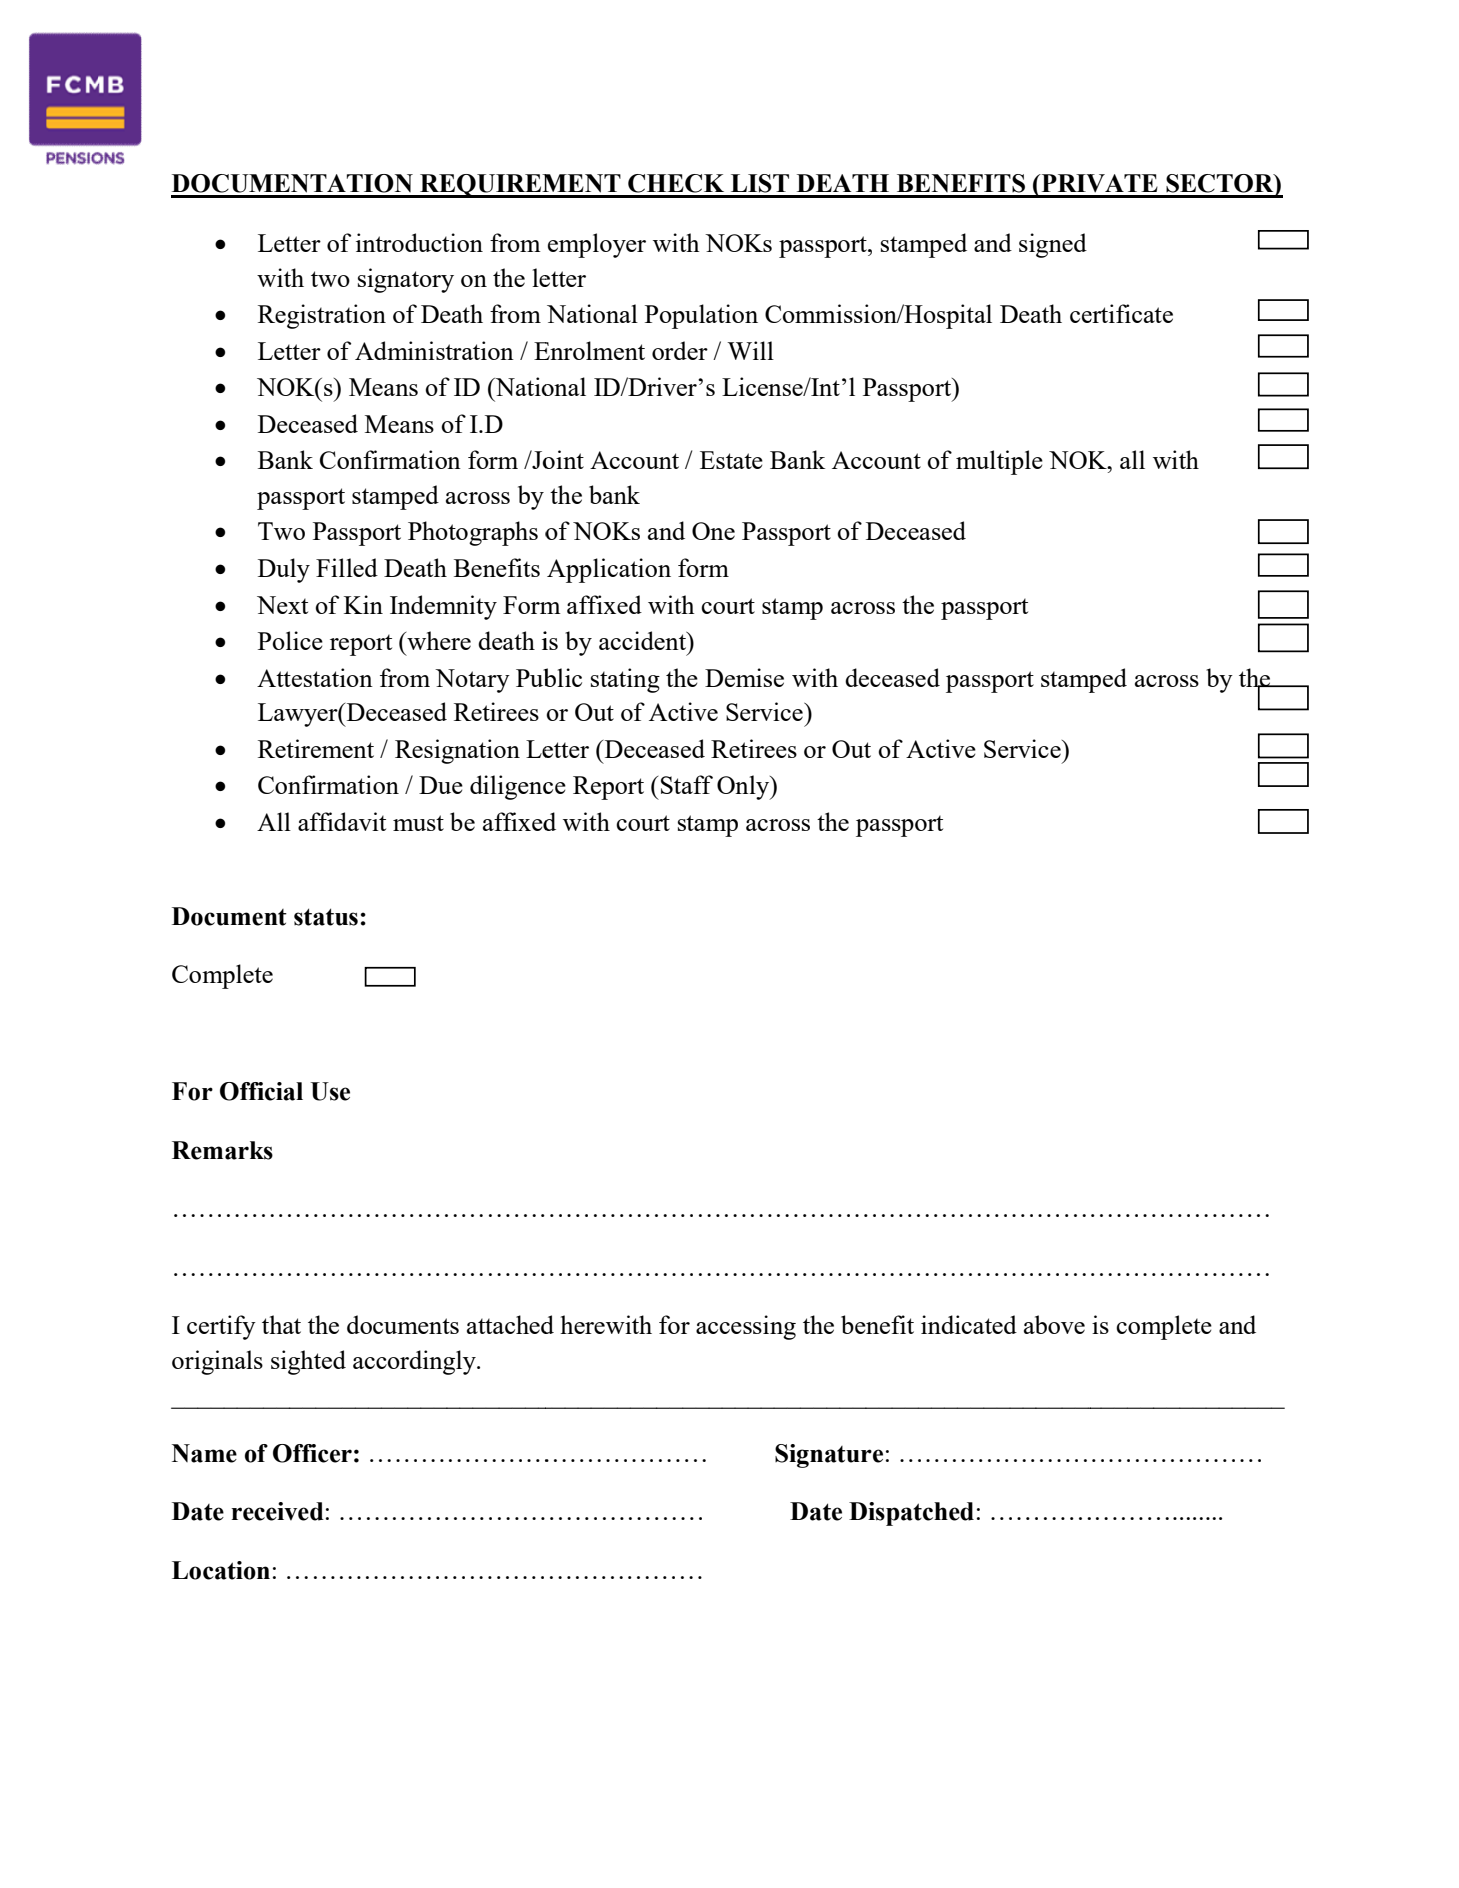 The width and height of the page is (1459, 1888). What do you see at coordinates (261, 1091) in the page?
I see `Official` at bounding box center [261, 1091].
